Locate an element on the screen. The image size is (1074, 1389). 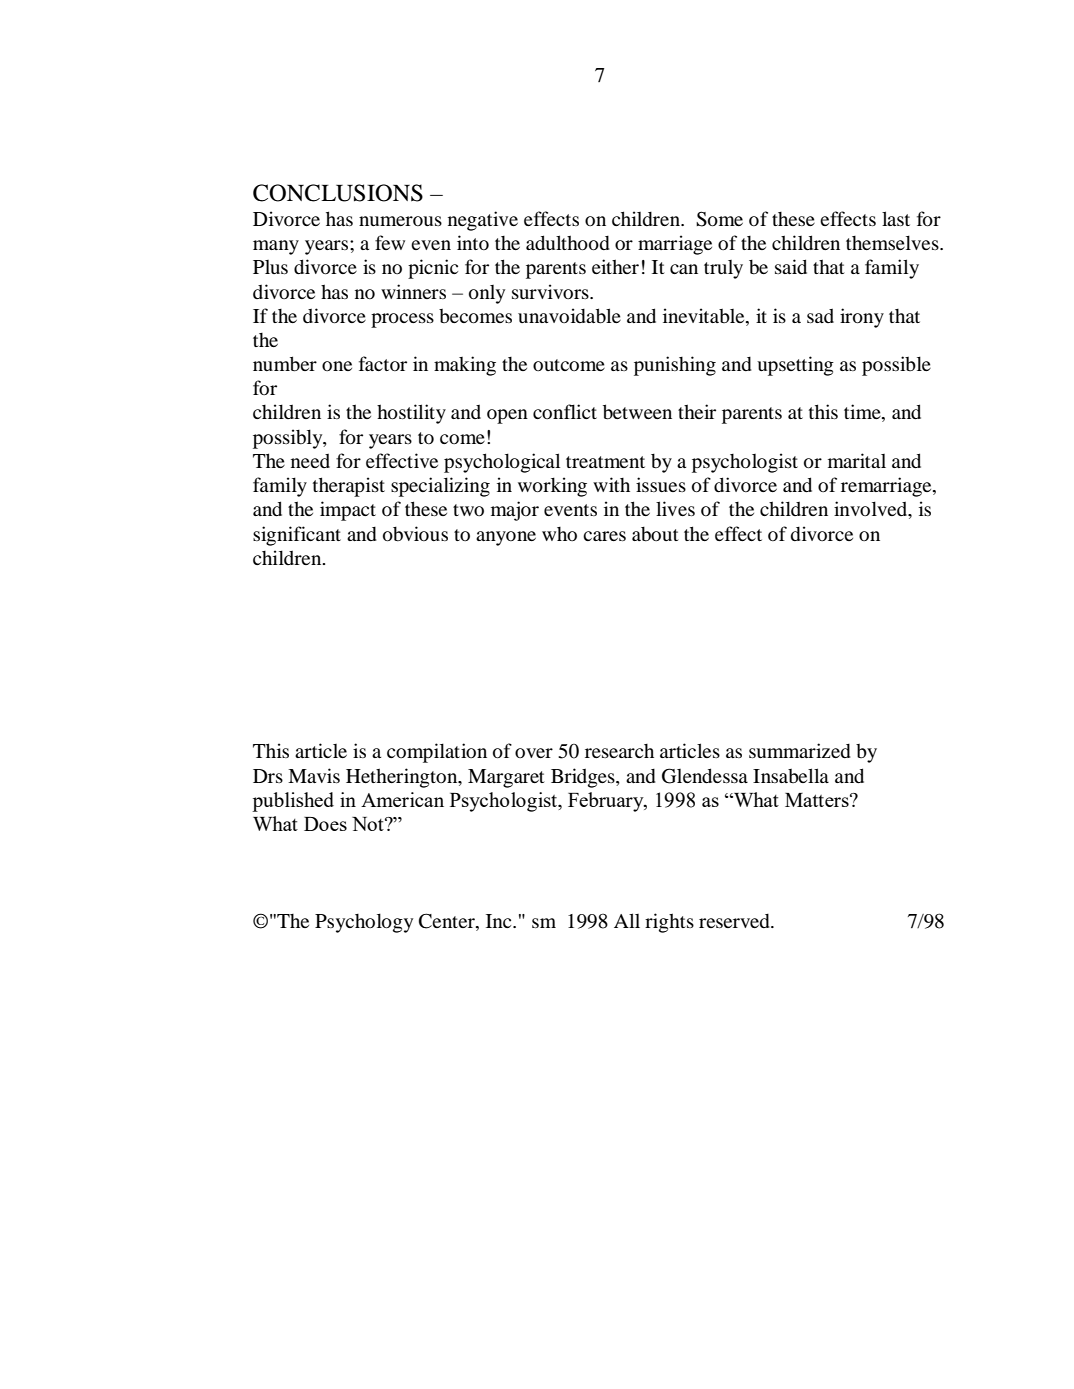
Psychology is located at coordinates (364, 923).
